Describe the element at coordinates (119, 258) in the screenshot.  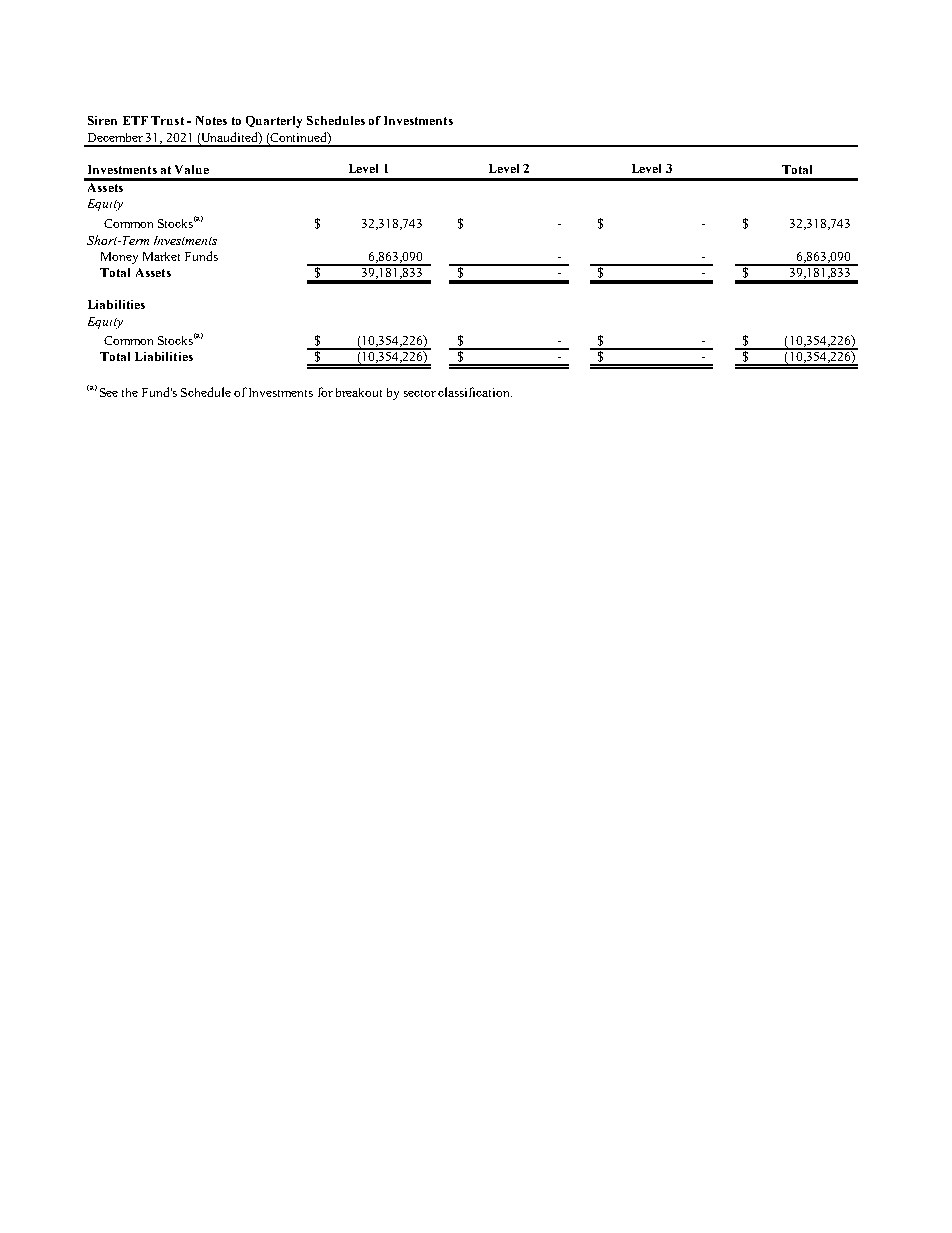
I see `Money` at that location.
